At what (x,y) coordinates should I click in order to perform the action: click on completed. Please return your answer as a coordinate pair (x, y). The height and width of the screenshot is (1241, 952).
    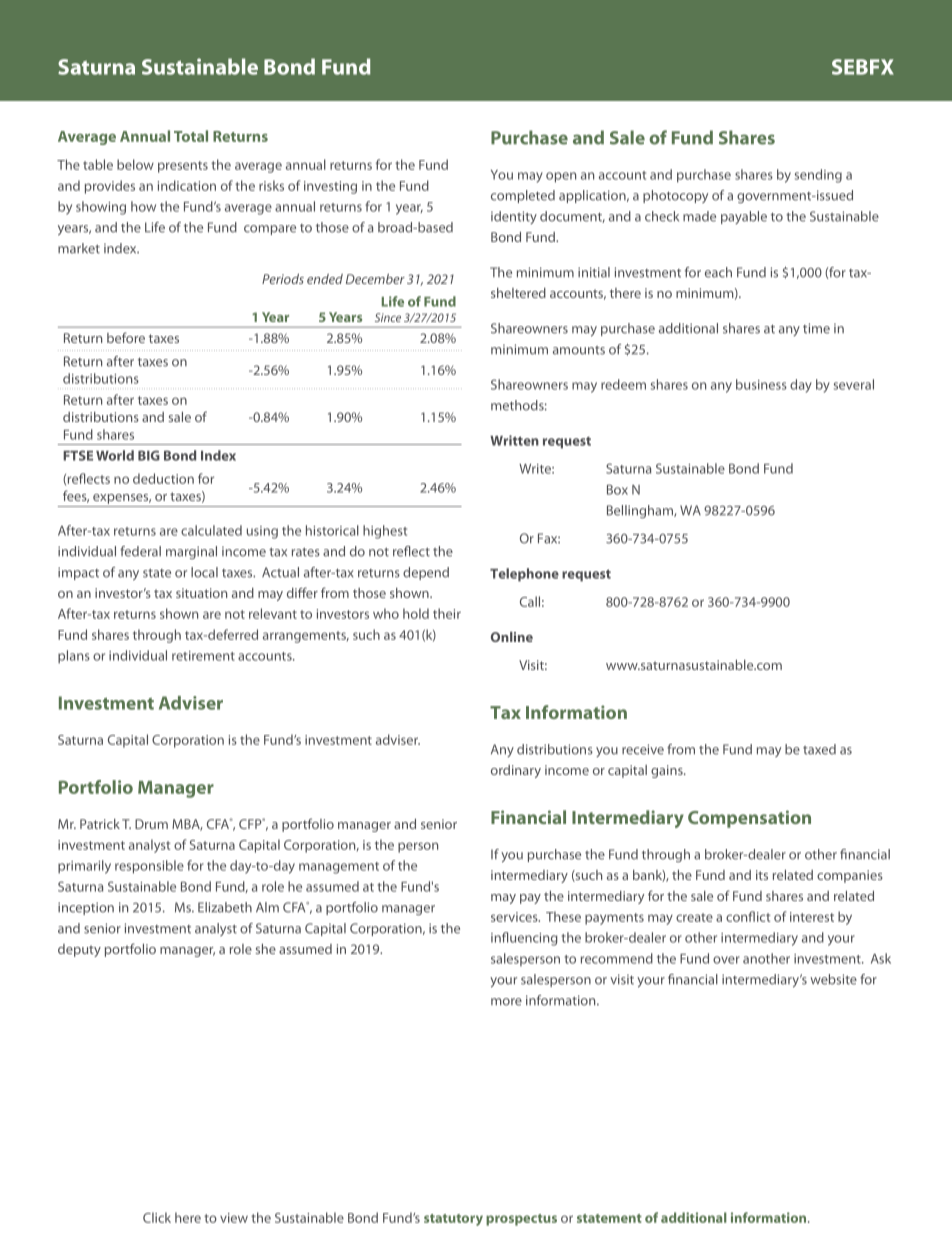
    Looking at the image, I should click on (523, 196).
